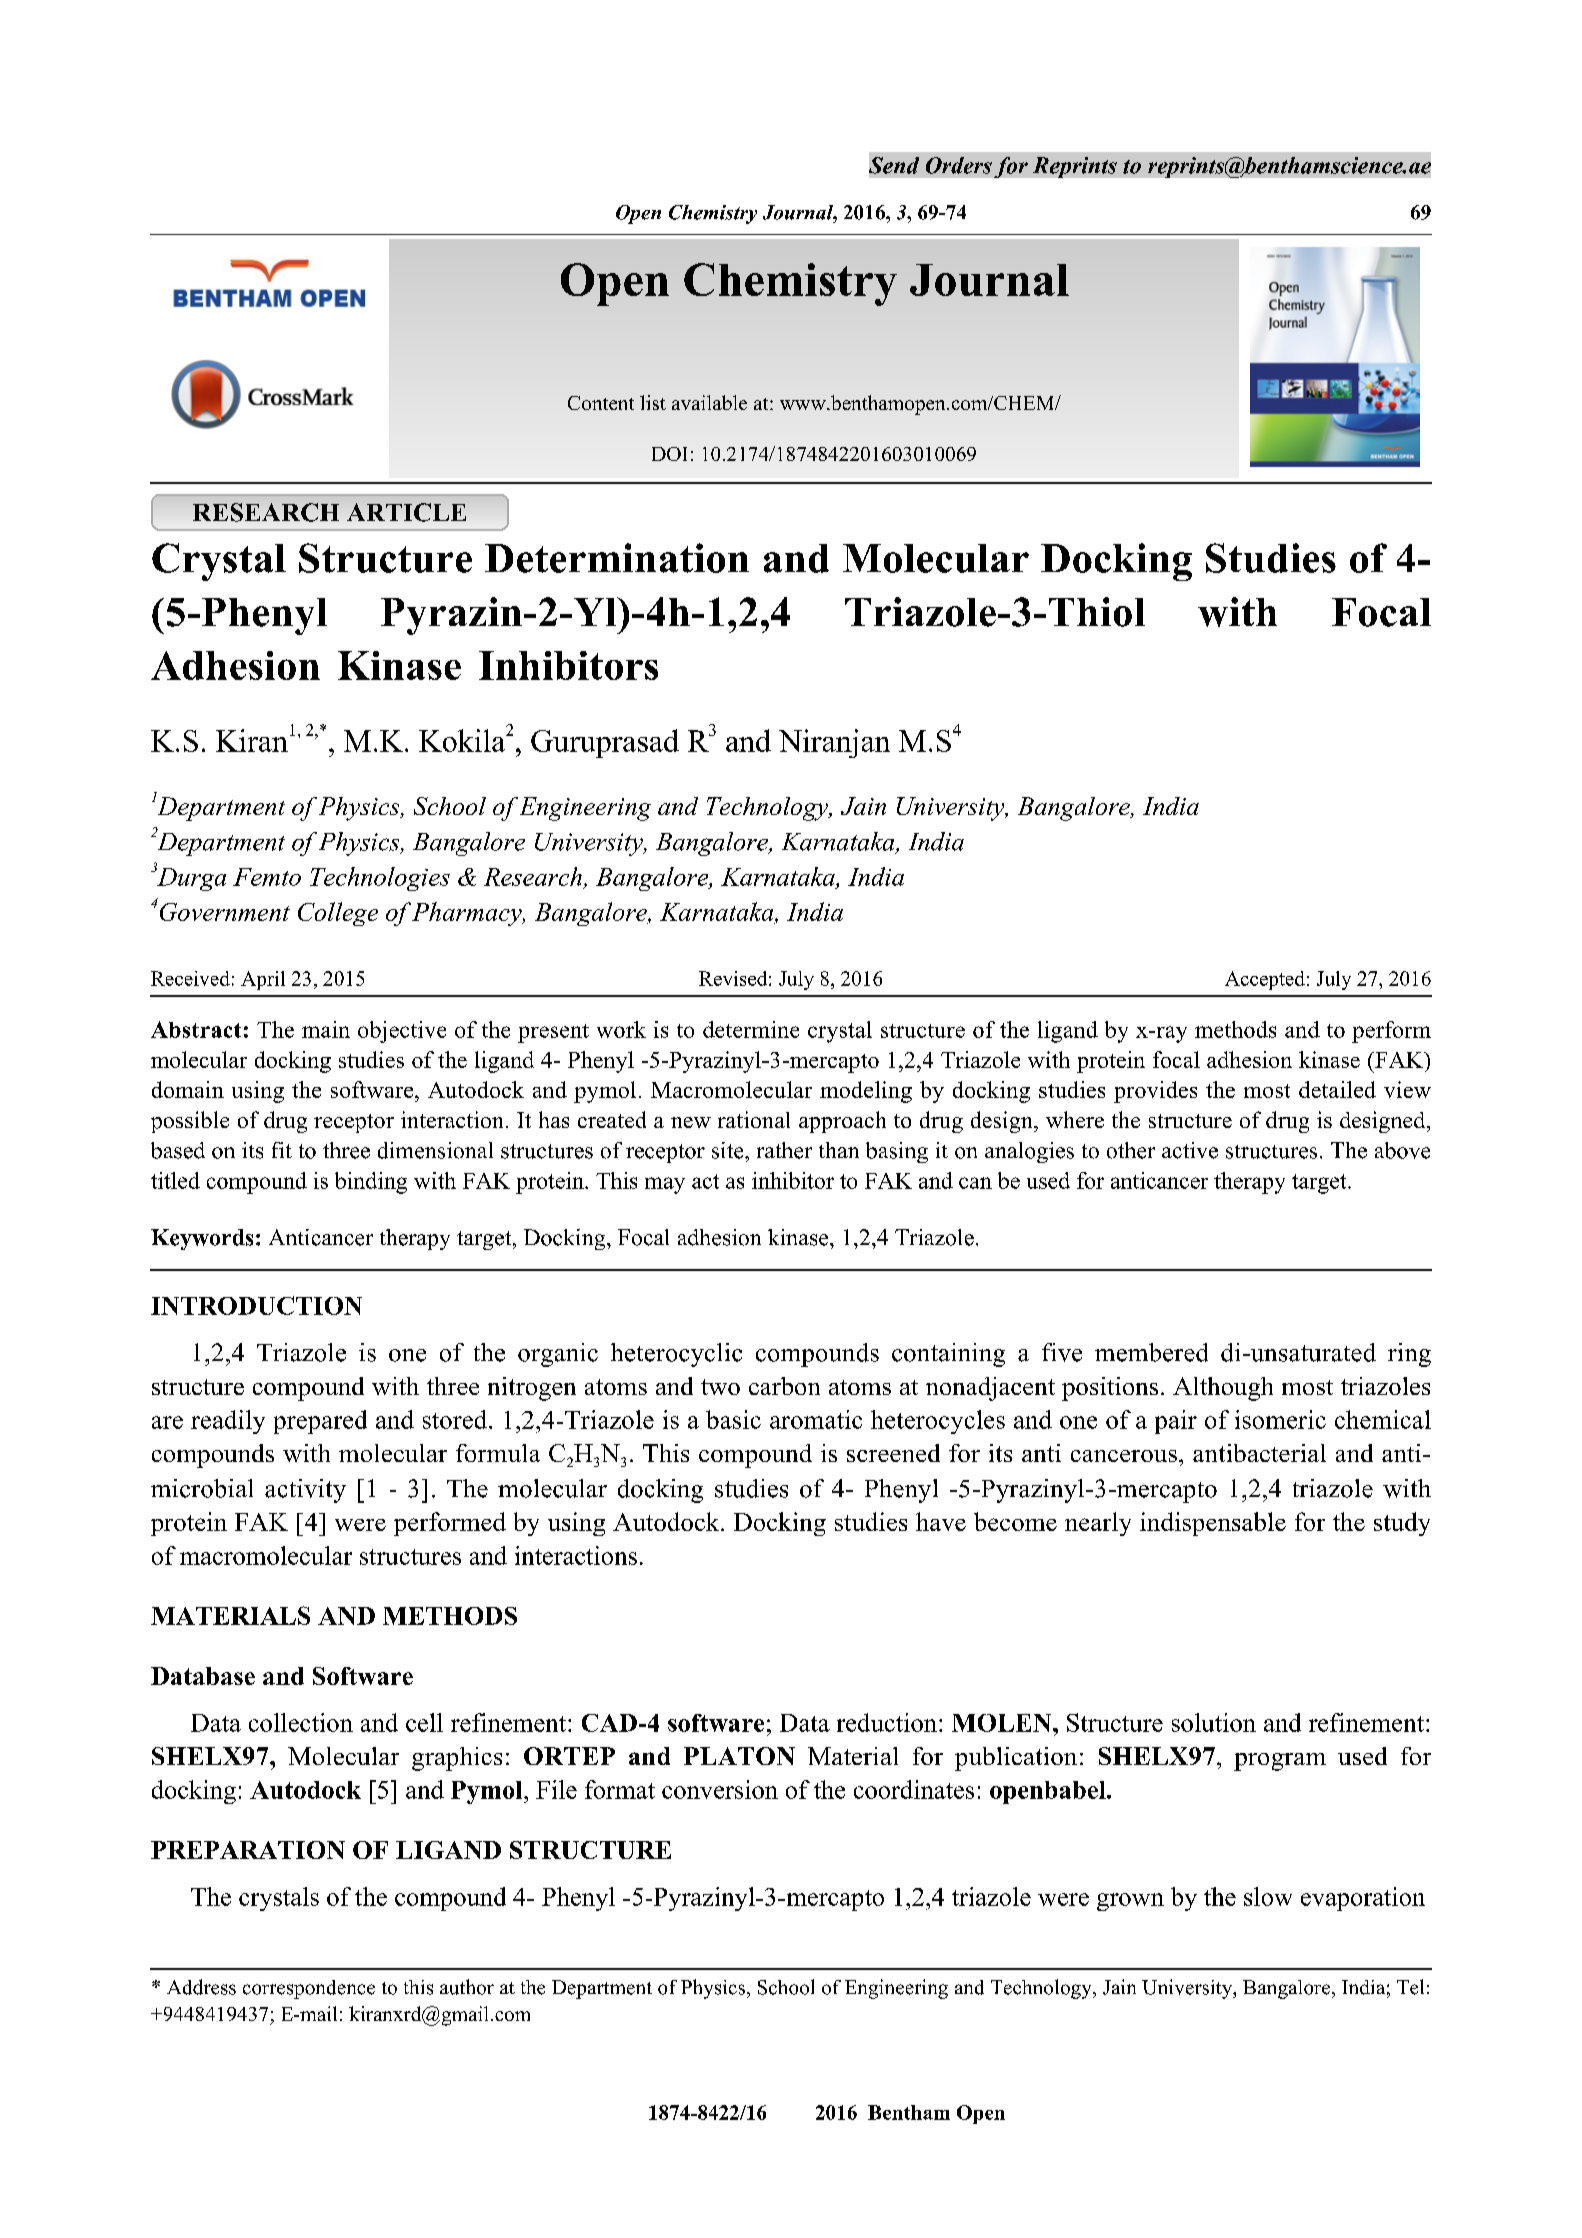 This page has height=2238, width=1582. I want to click on indispensable, so click(1213, 1524).
